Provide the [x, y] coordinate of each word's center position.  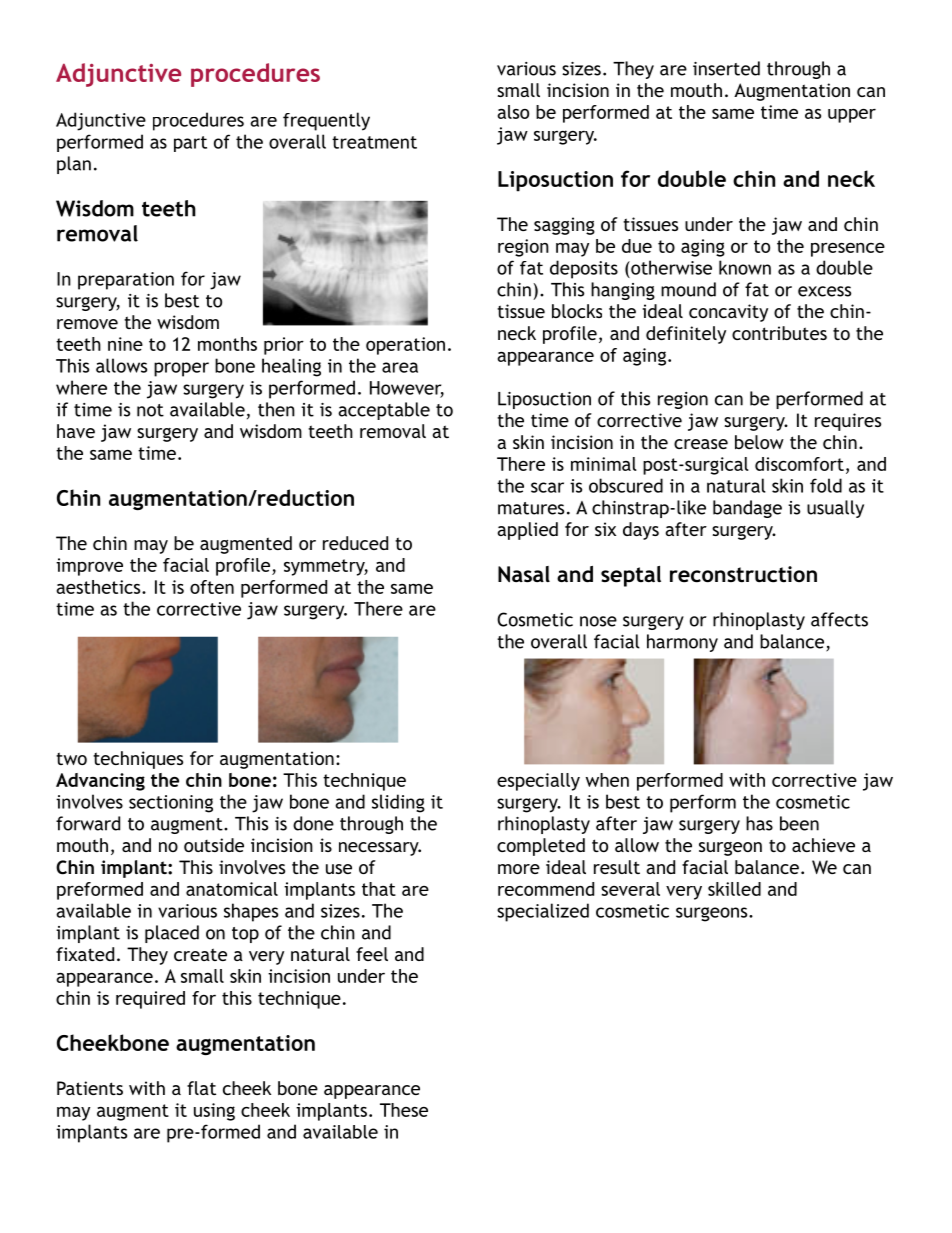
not [150, 410]
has [759, 823]
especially [538, 782]
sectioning [171, 804]
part [190, 144]
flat [201, 1088]
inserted [726, 68]
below [759, 442]
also [513, 112]
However [407, 389]
